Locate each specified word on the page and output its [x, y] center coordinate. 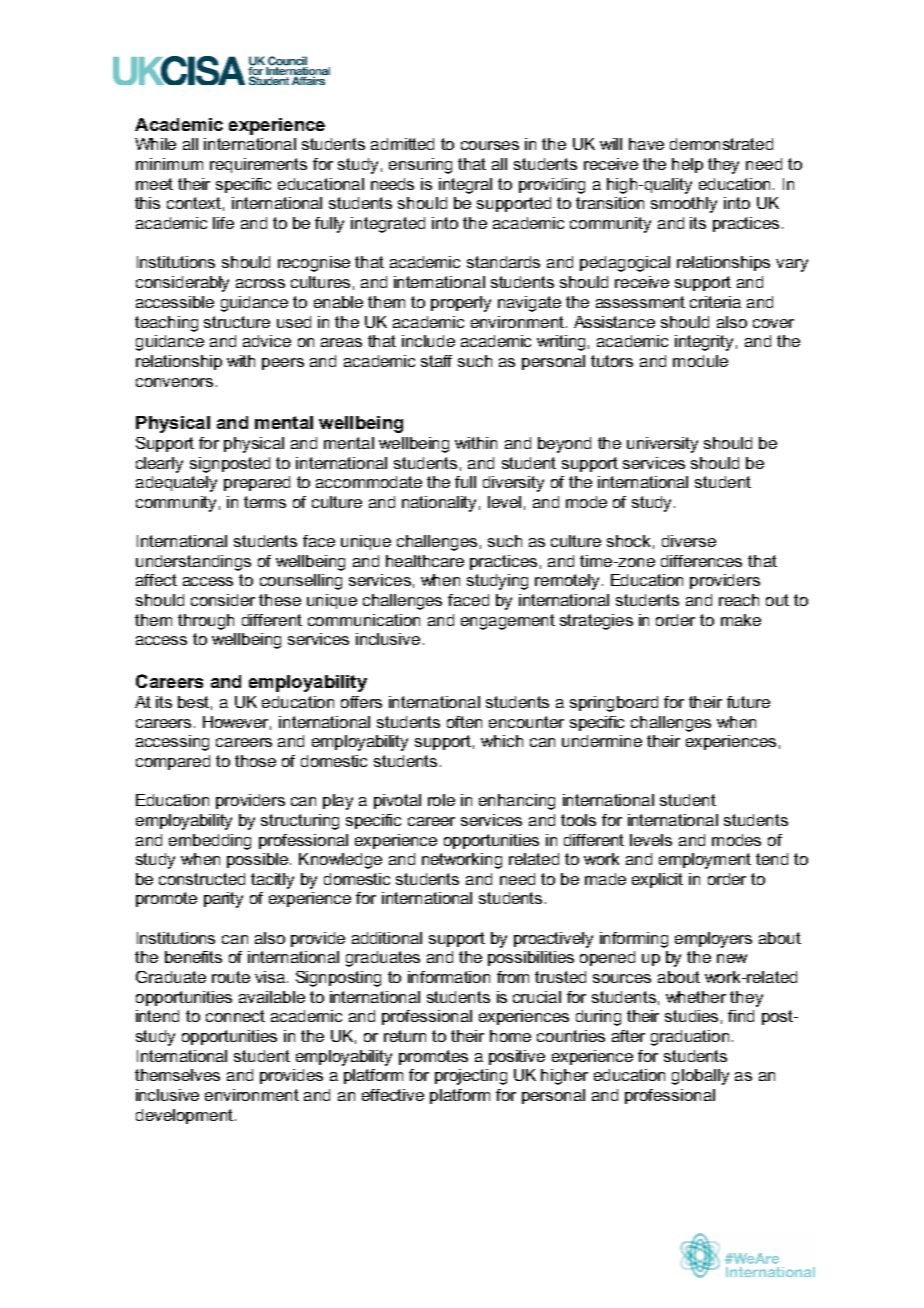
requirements [258, 165]
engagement [508, 622]
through [206, 622]
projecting [471, 1077]
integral [465, 186]
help [687, 165]
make [741, 620]
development [184, 1116]
